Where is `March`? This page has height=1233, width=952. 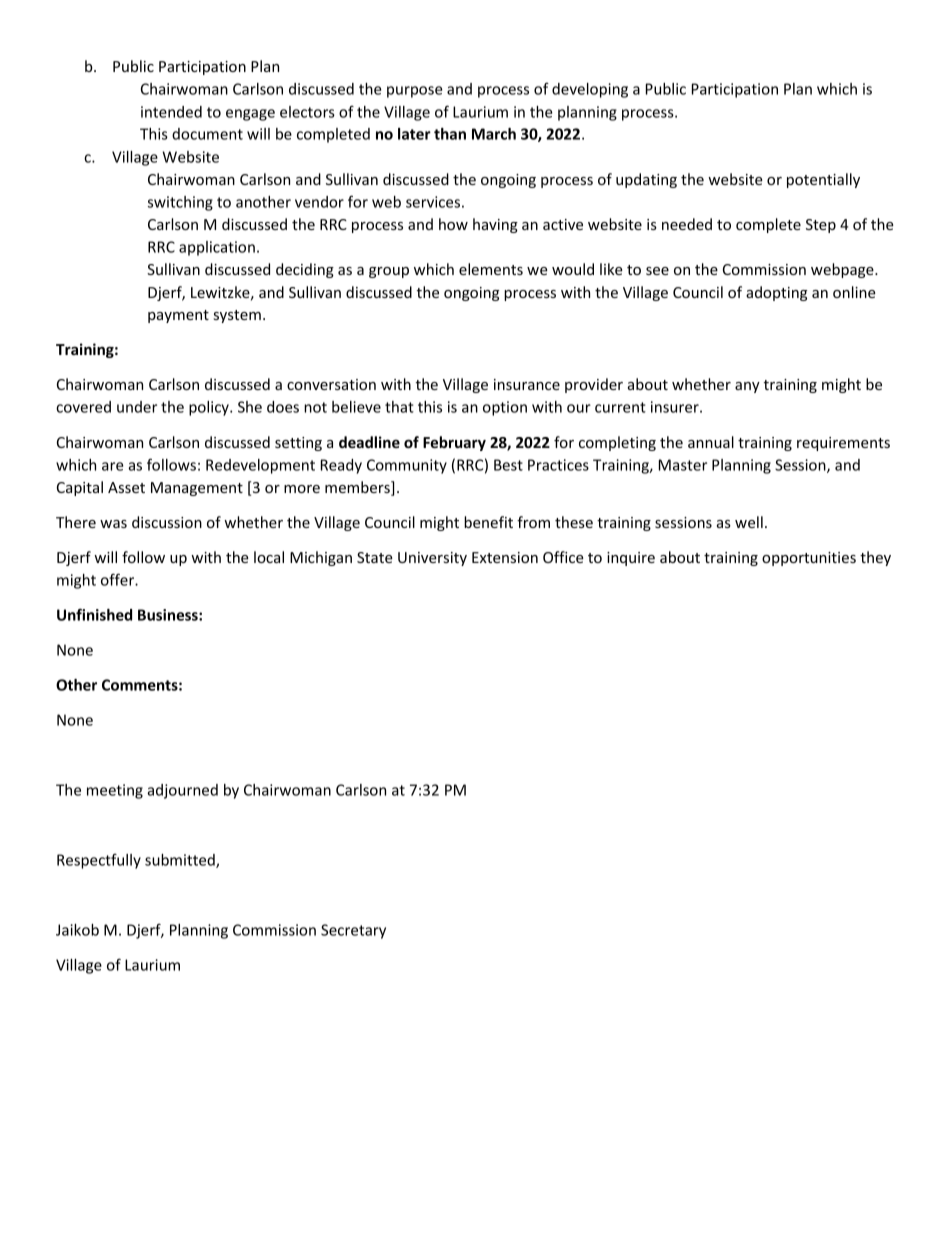 March is located at coordinates (494, 134).
